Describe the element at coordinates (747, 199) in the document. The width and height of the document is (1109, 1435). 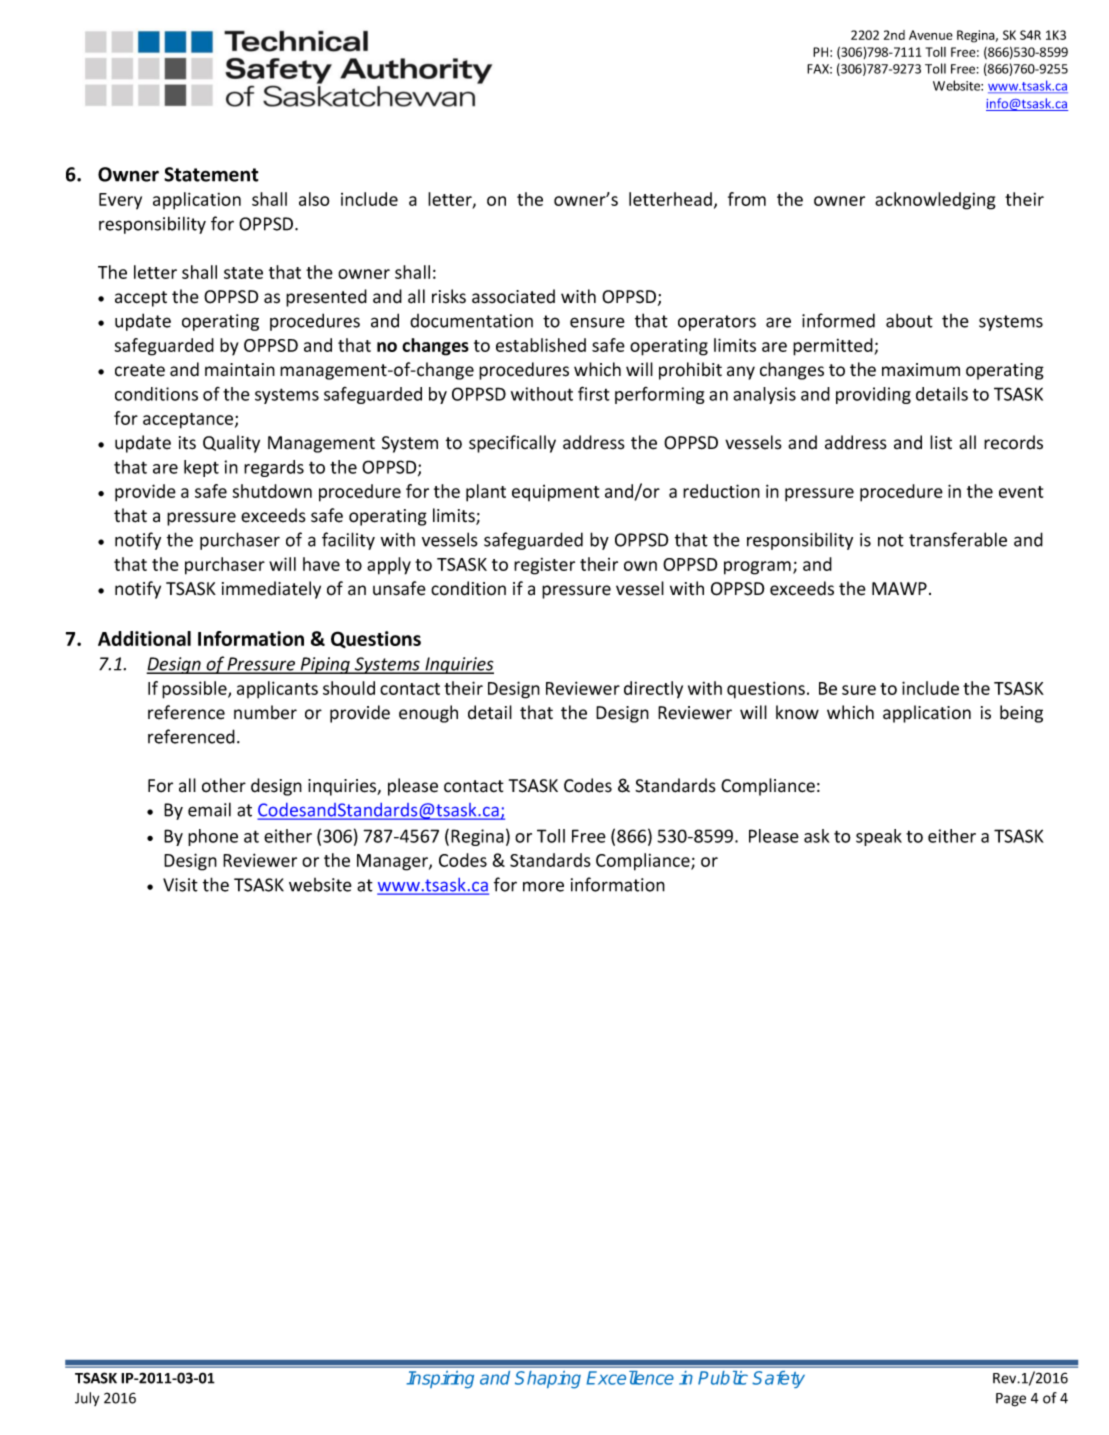
I see `from` at that location.
